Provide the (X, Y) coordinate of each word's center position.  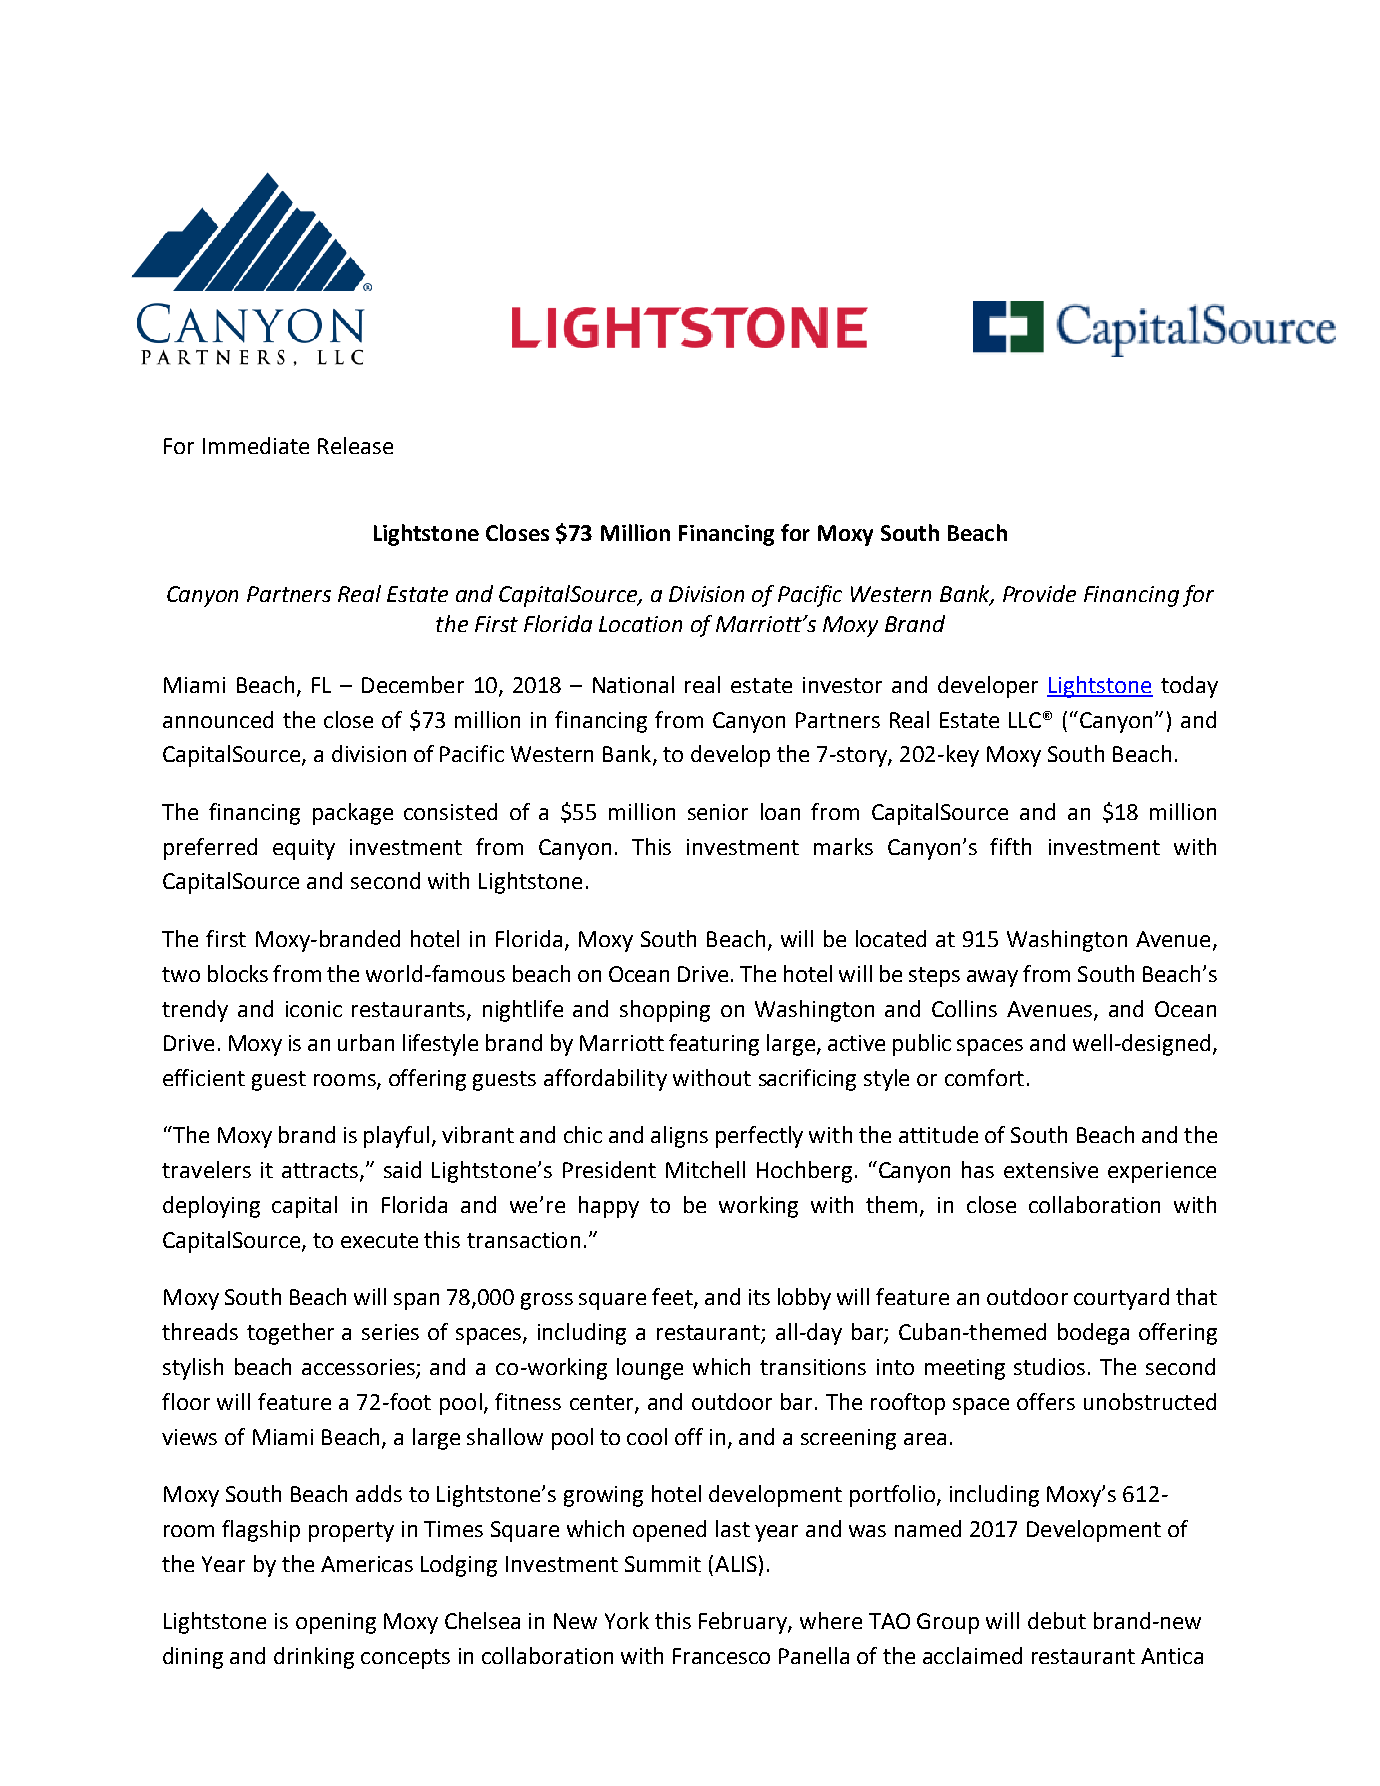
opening (336, 1623)
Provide (1039, 593)
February (744, 1623)
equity (304, 849)
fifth (1010, 846)
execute (379, 1240)
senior (718, 812)
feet (673, 1298)
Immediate (256, 445)
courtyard (1121, 1299)
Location (640, 624)
